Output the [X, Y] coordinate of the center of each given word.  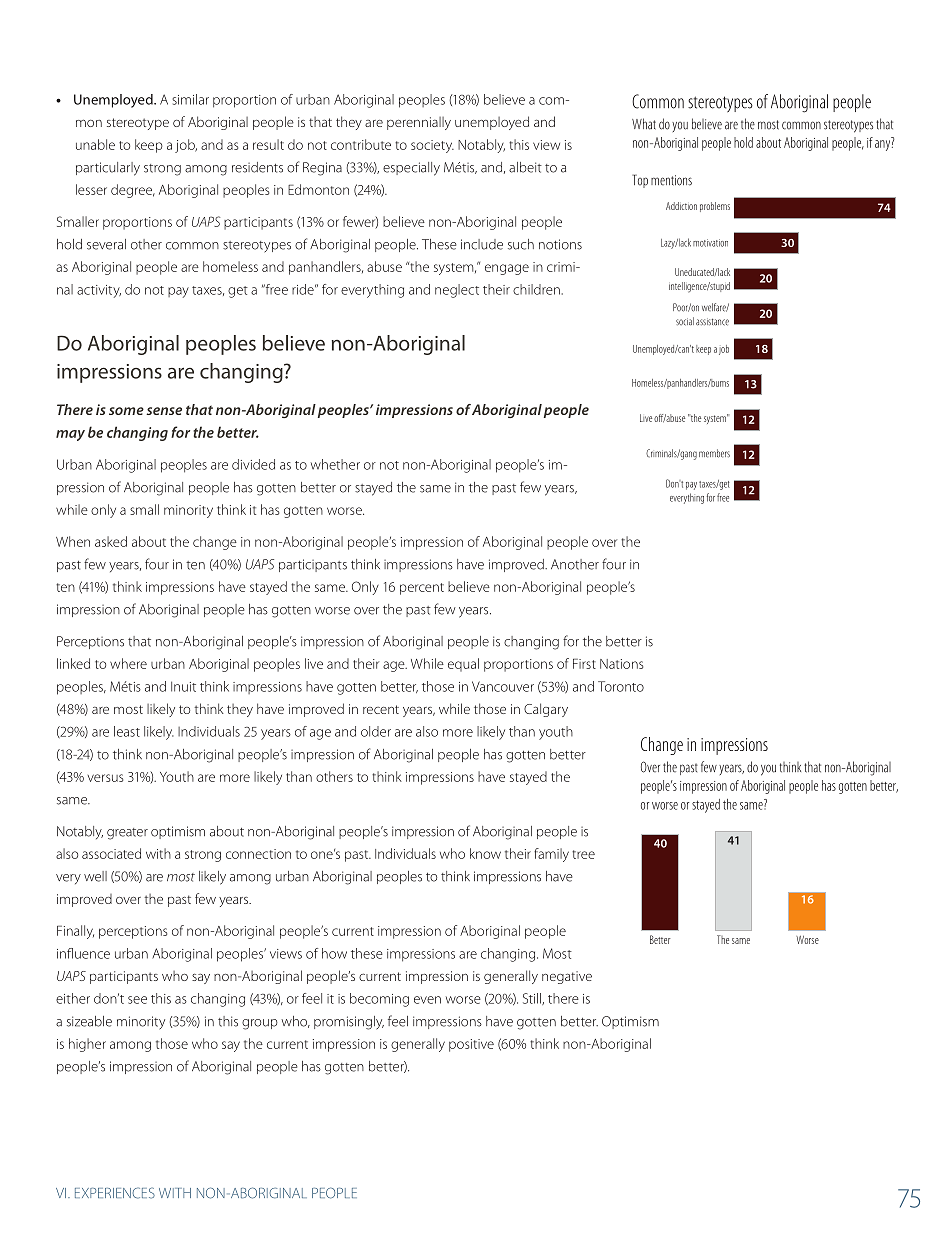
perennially [419, 123]
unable [95, 144]
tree [583, 854]
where [128, 663]
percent [422, 589]
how [334, 953]
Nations [621, 664]
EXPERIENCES [115, 1193]
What [644, 124]
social [685, 321]
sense [164, 411]
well [95, 876]
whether [335, 464]
